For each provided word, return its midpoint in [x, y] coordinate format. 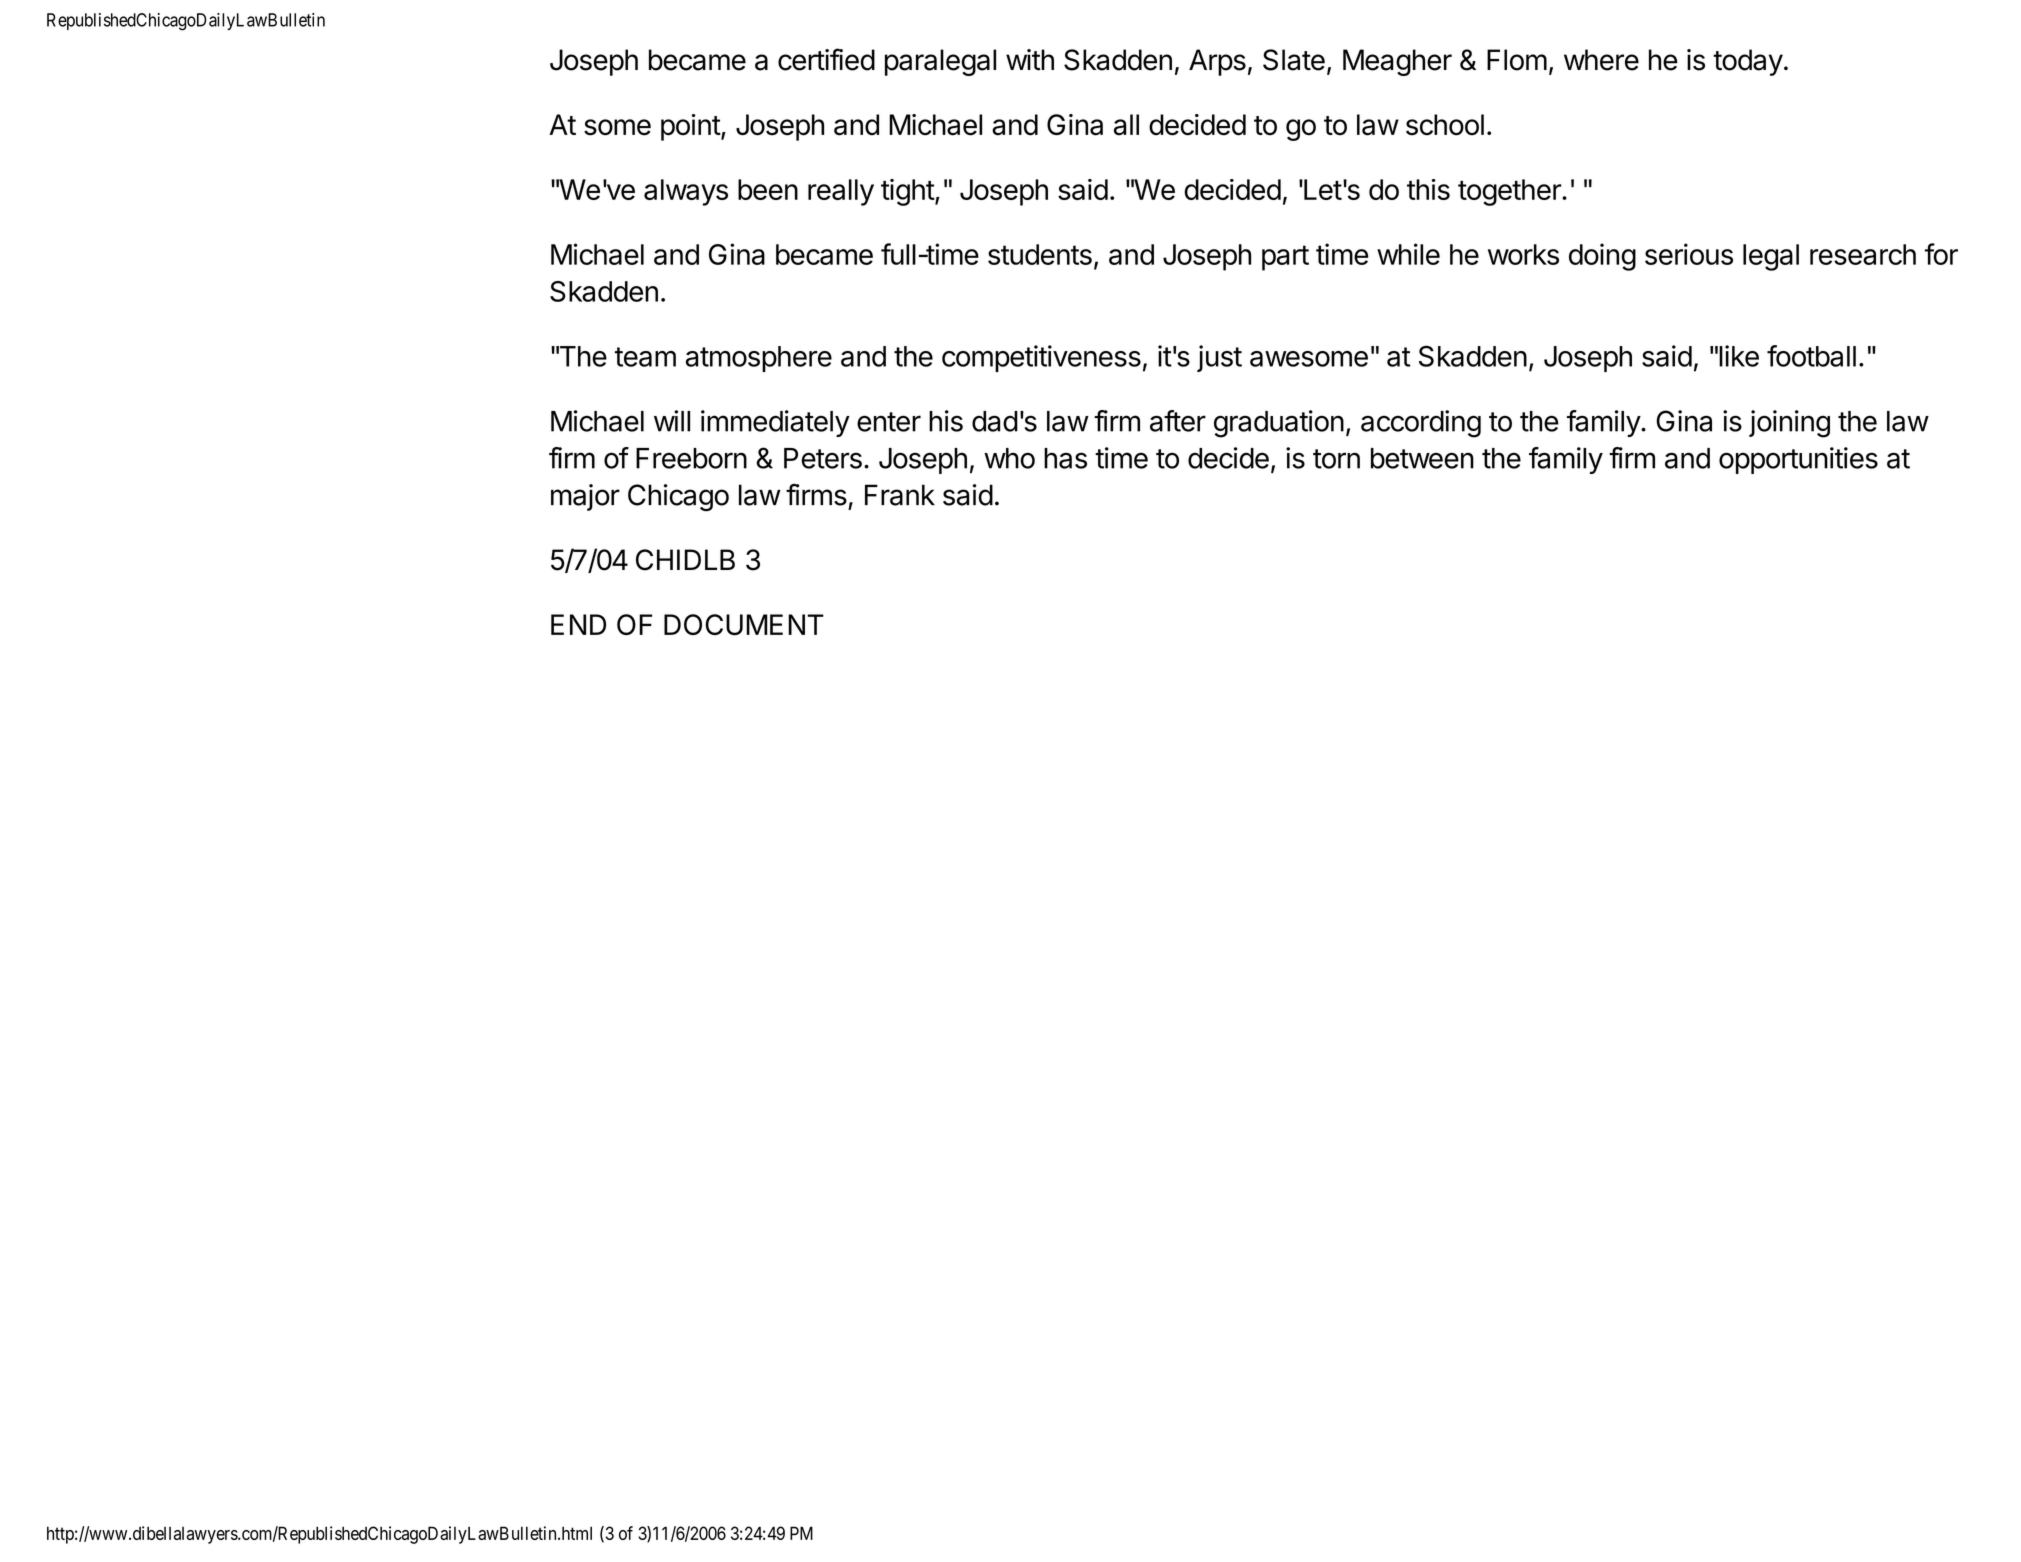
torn [1336, 459]
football [1811, 356]
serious [1689, 254]
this [1428, 189]
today [1748, 62]
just [1219, 358]
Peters [823, 458]
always [686, 192]
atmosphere [759, 359]
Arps [1217, 62]
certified [826, 59]
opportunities [1798, 460]
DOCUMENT [744, 625]
